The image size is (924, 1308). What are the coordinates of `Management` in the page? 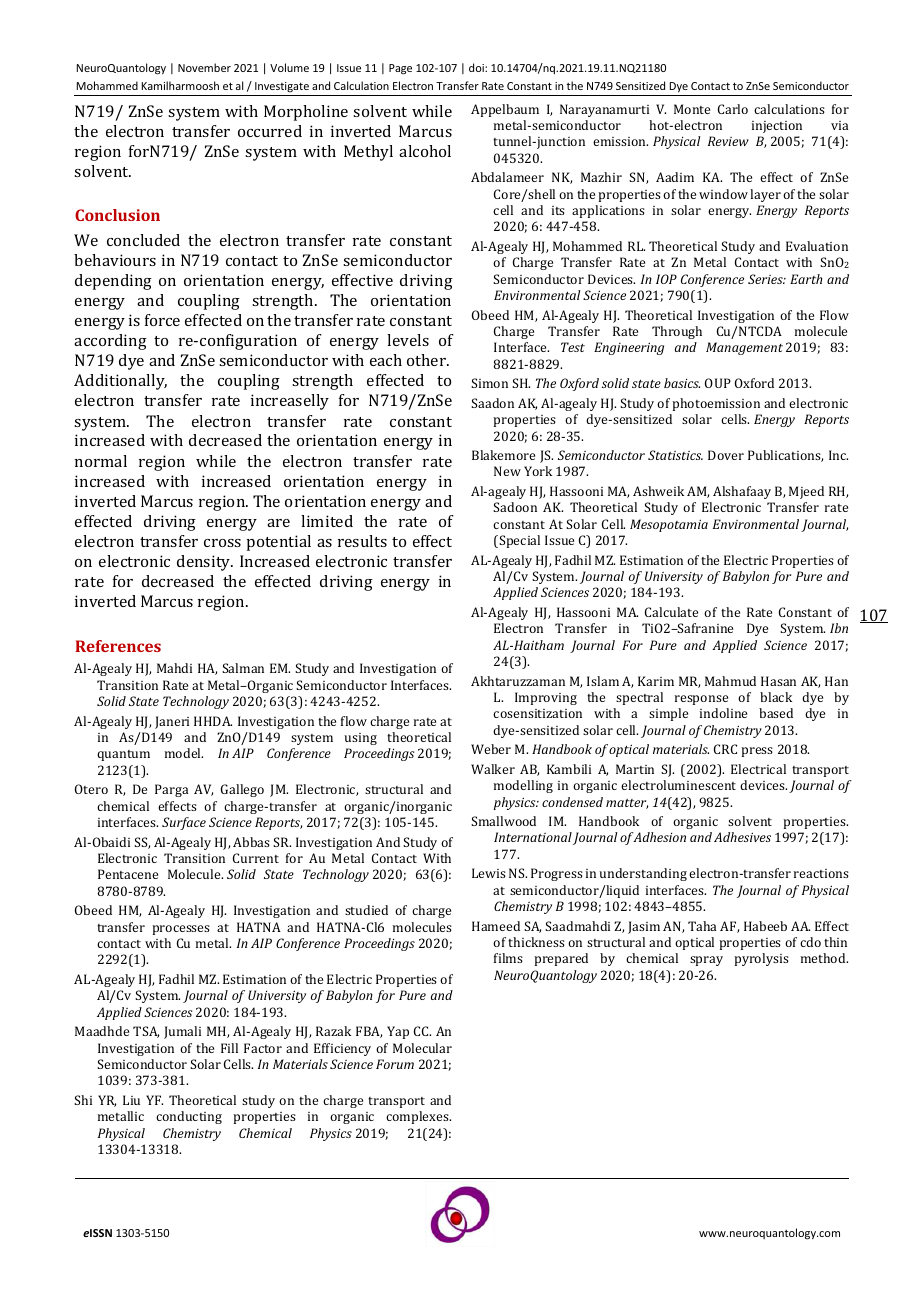 It's located at (744, 348).
